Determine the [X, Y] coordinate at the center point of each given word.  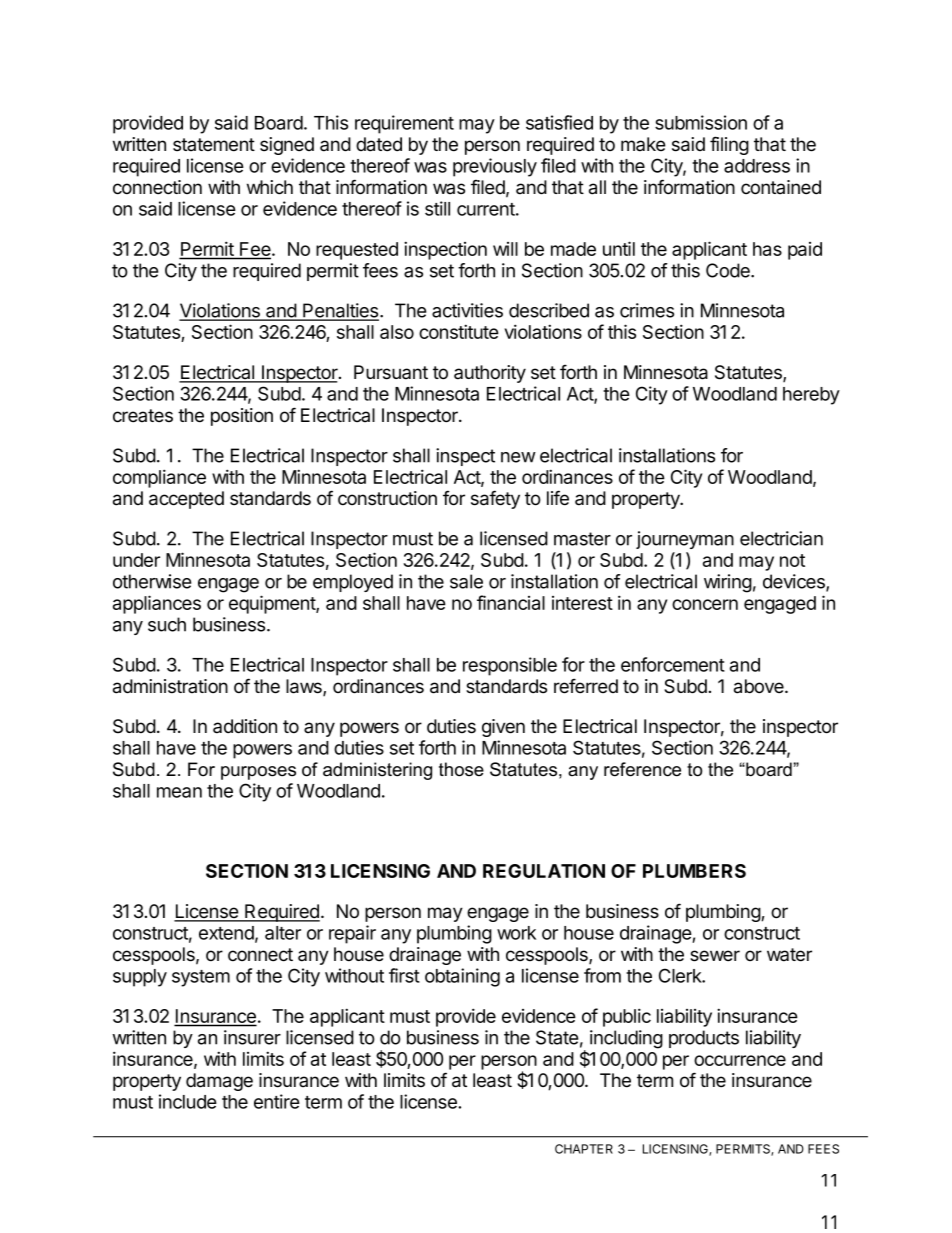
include [188, 1101]
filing [729, 145]
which [270, 187]
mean [179, 792]
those [461, 769]
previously [495, 167]
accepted [186, 500]
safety [495, 499]
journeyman [685, 540]
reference [642, 769]
